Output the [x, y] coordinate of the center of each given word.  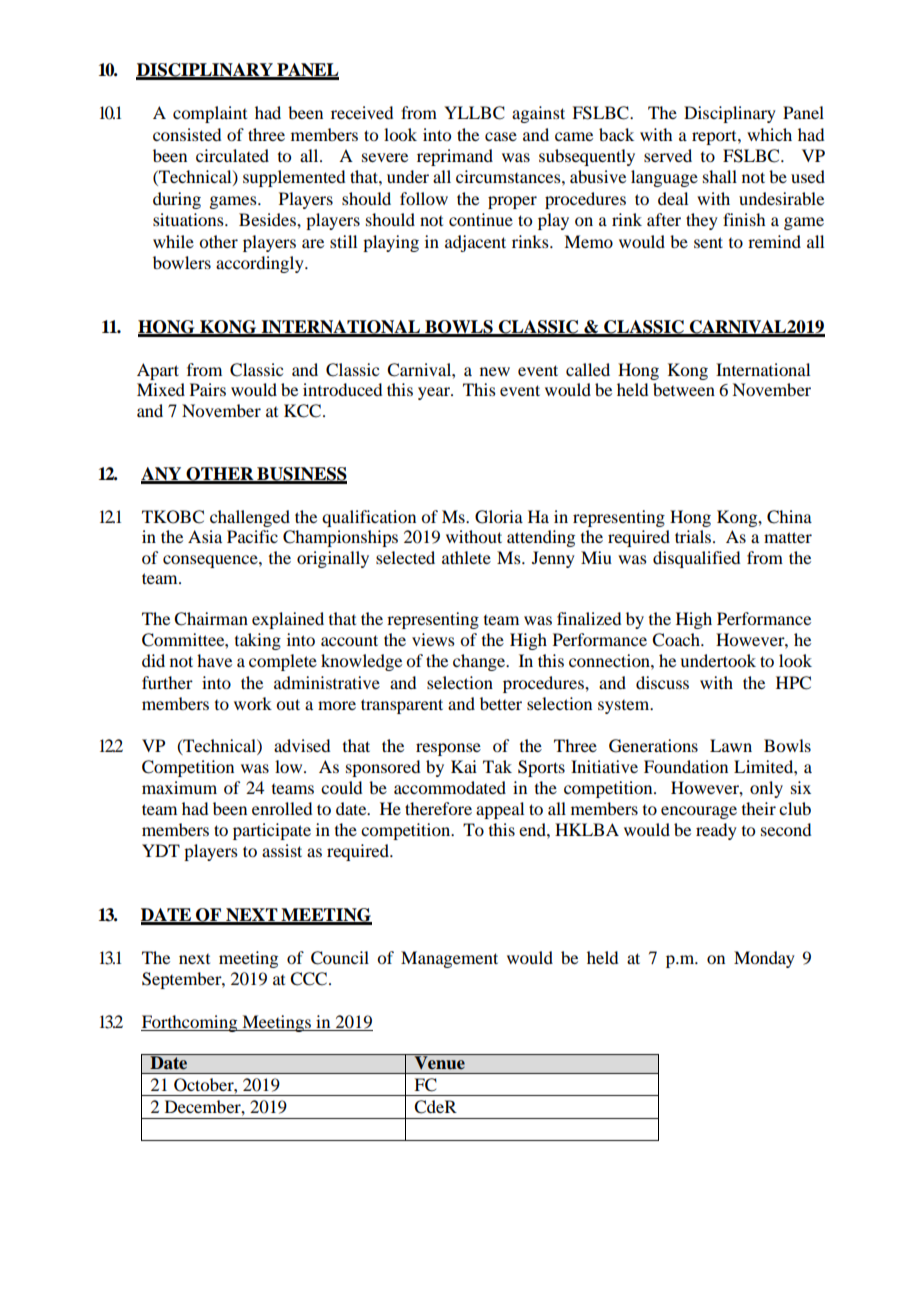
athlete [466, 557]
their [759, 808]
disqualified [696, 559]
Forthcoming [190, 1023]
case [501, 136]
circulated [232, 155]
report [715, 138]
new [495, 371]
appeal [500, 810]
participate [272, 831]
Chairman [211, 619]
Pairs [208, 389]
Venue [439, 1062]
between [684, 389]
